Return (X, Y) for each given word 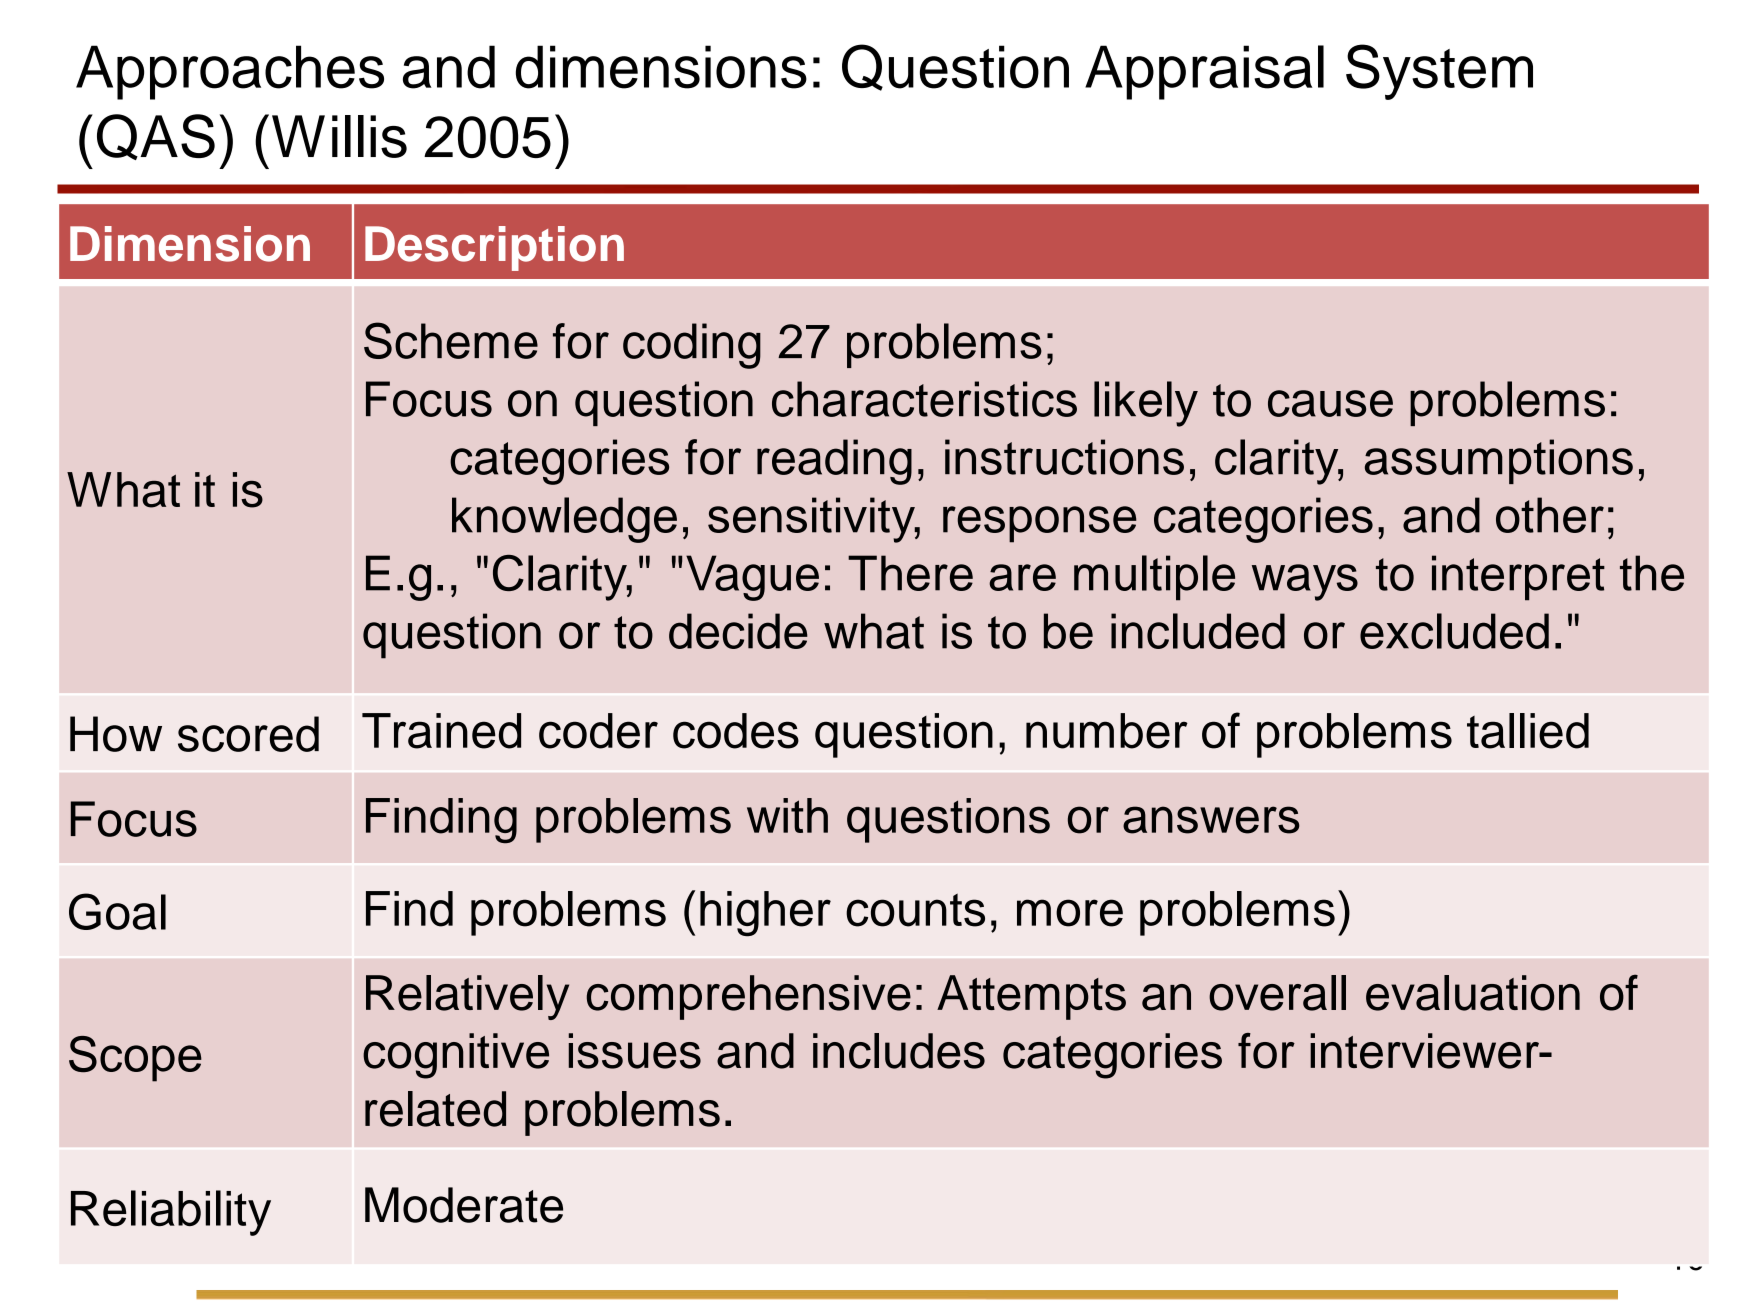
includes (899, 1051)
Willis (339, 136)
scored (248, 734)
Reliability (171, 1213)
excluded (1454, 631)
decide (738, 631)
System (1439, 72)
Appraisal (1204, 72)
